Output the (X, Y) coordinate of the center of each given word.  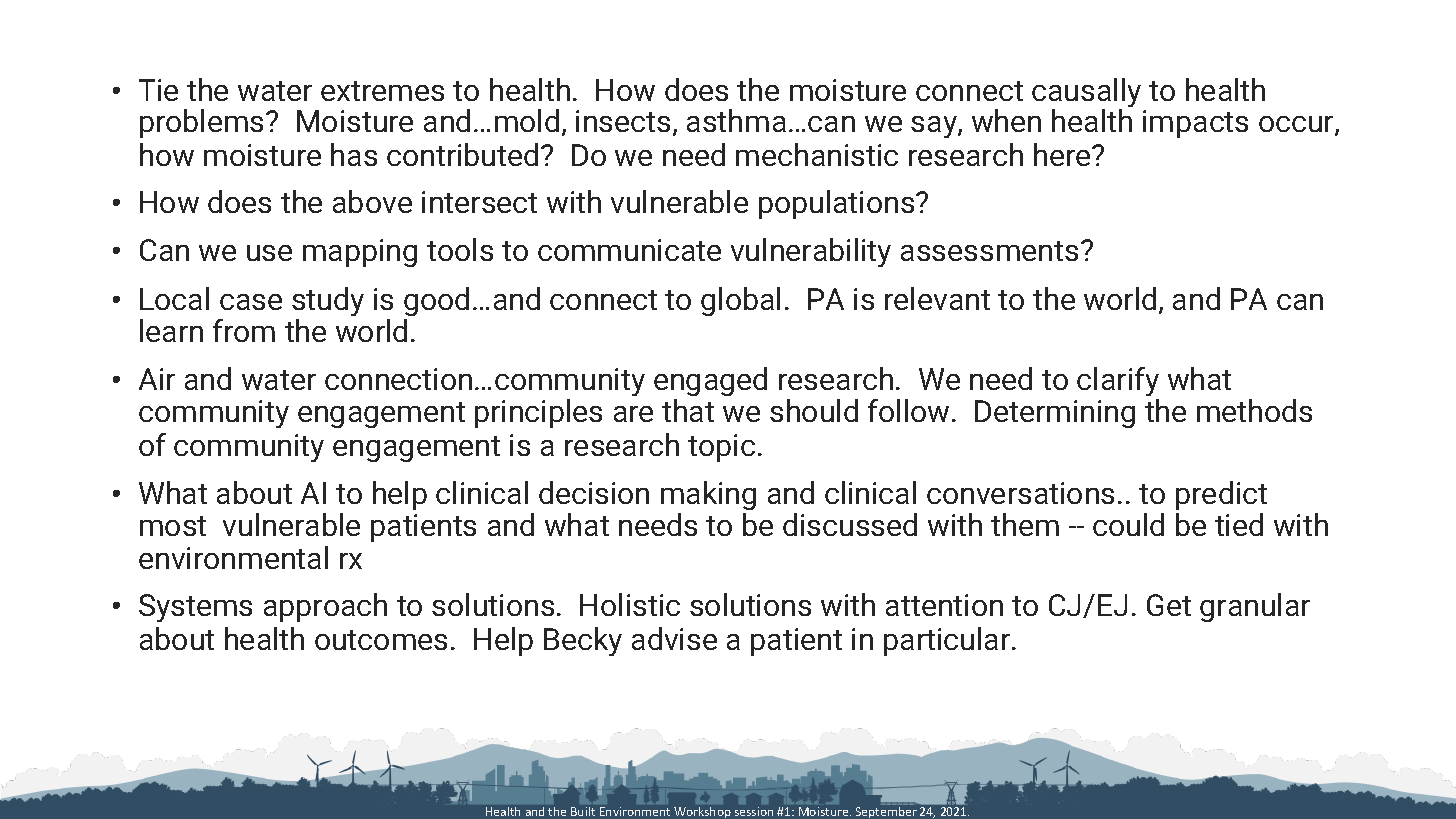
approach (325, 607)
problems (203, 123)
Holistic (630, 604)
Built (583, 811)
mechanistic (817, 154)
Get (1169, 605)
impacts (1195, 124)
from (244, 330)
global (740, 301)
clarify (1118, 381)
